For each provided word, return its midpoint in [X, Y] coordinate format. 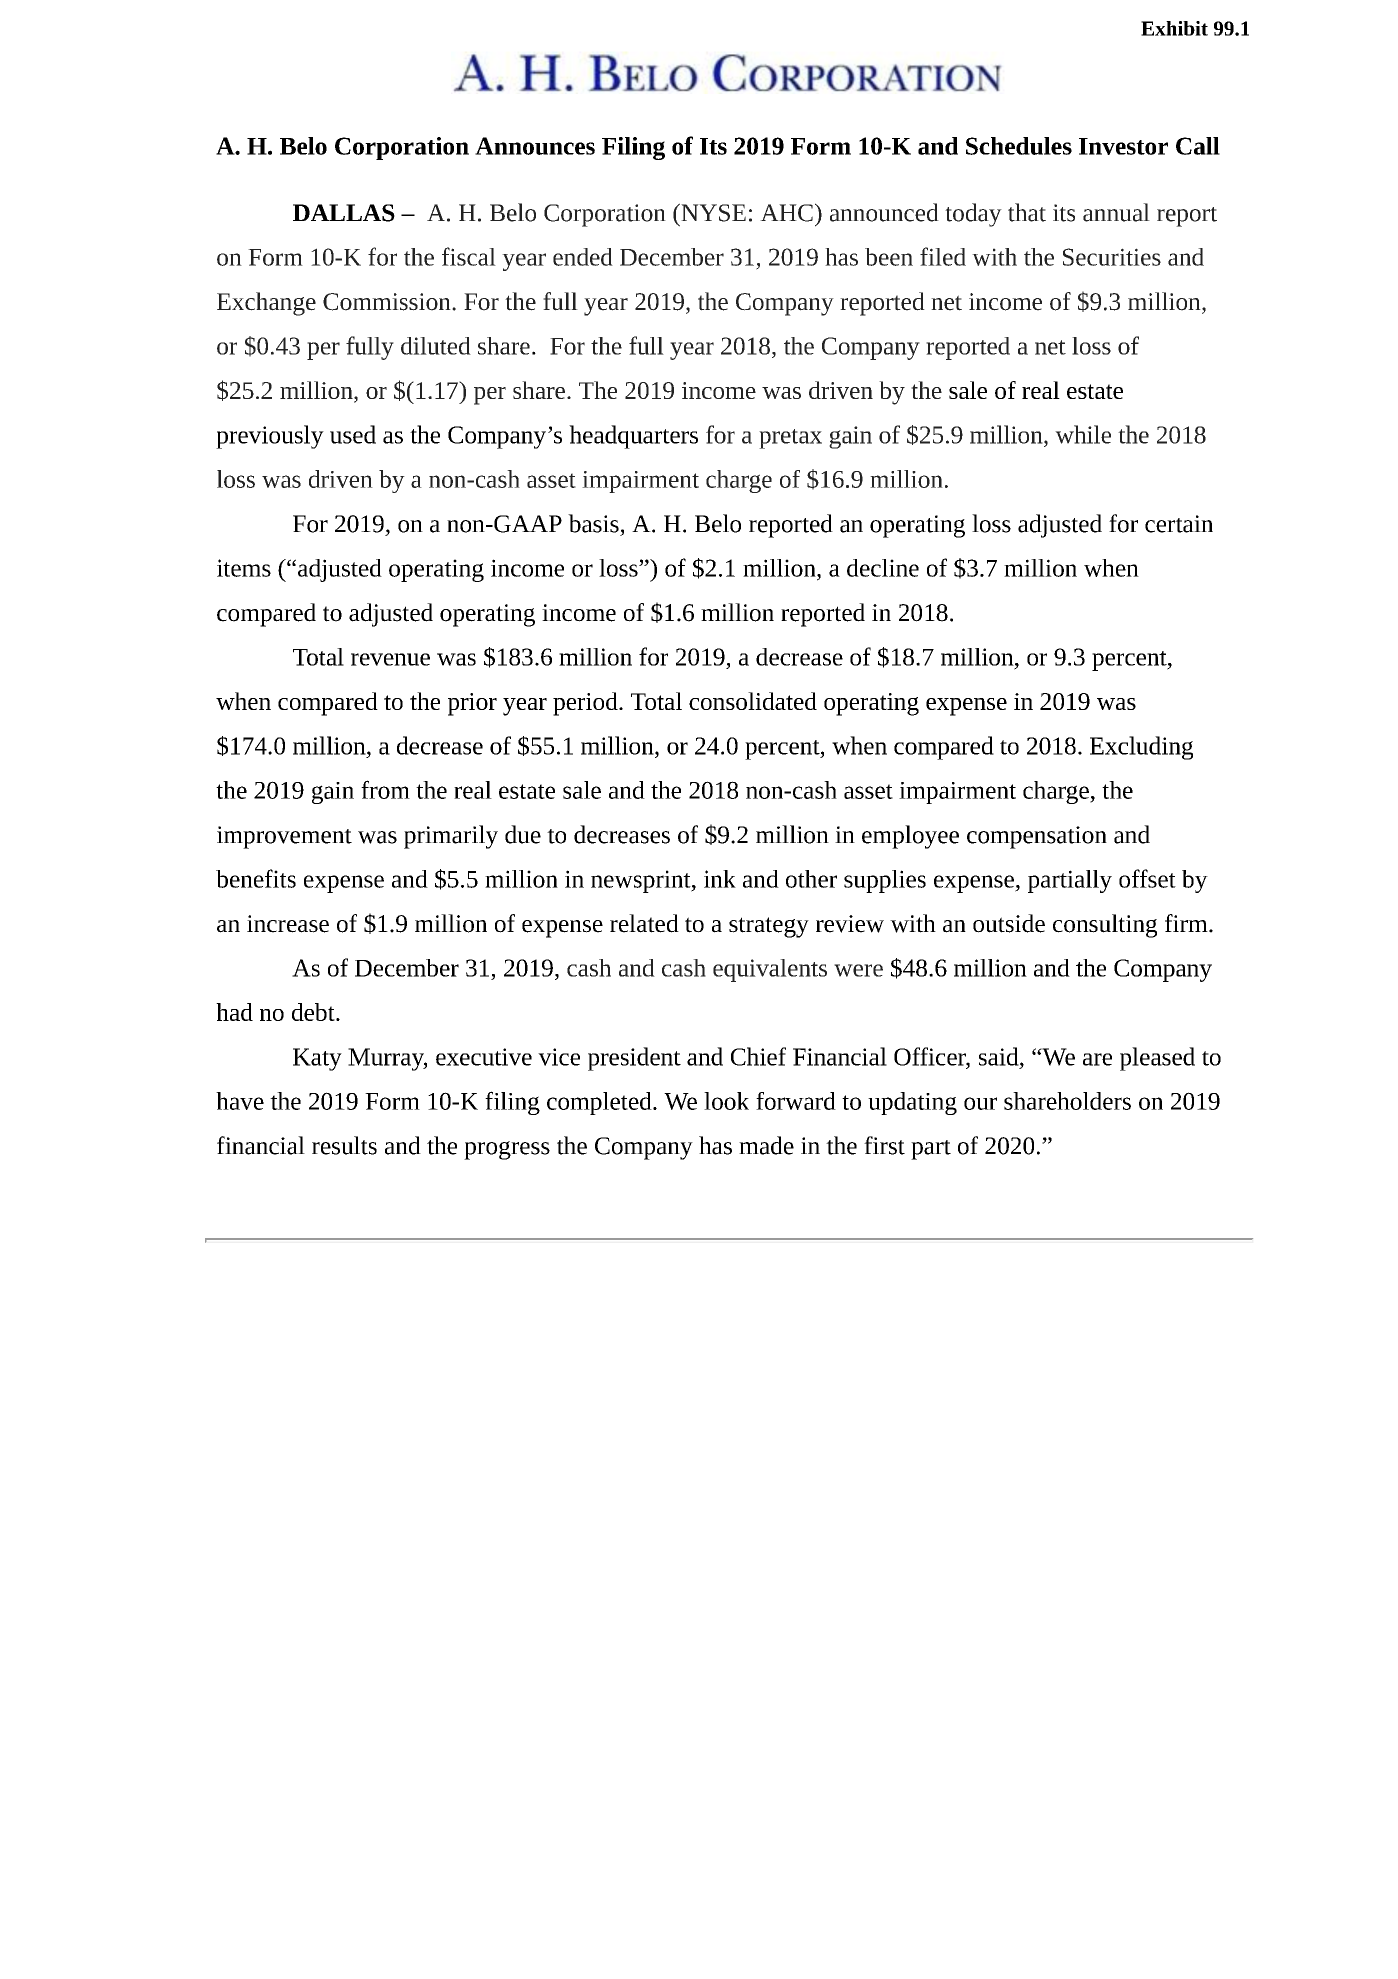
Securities [1112, 257]
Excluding [1141, 748]
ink [720, 879]
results [344, 1145]
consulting [1105, 926]
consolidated [753, 701]
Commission [388, 302]
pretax [790, 439]
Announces [535, 146]
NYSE [712, 212]
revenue [390, 659]
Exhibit [1174, 28]
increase [288, 924]
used [353, 434]
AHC [786, 213]
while [1083, 434]
